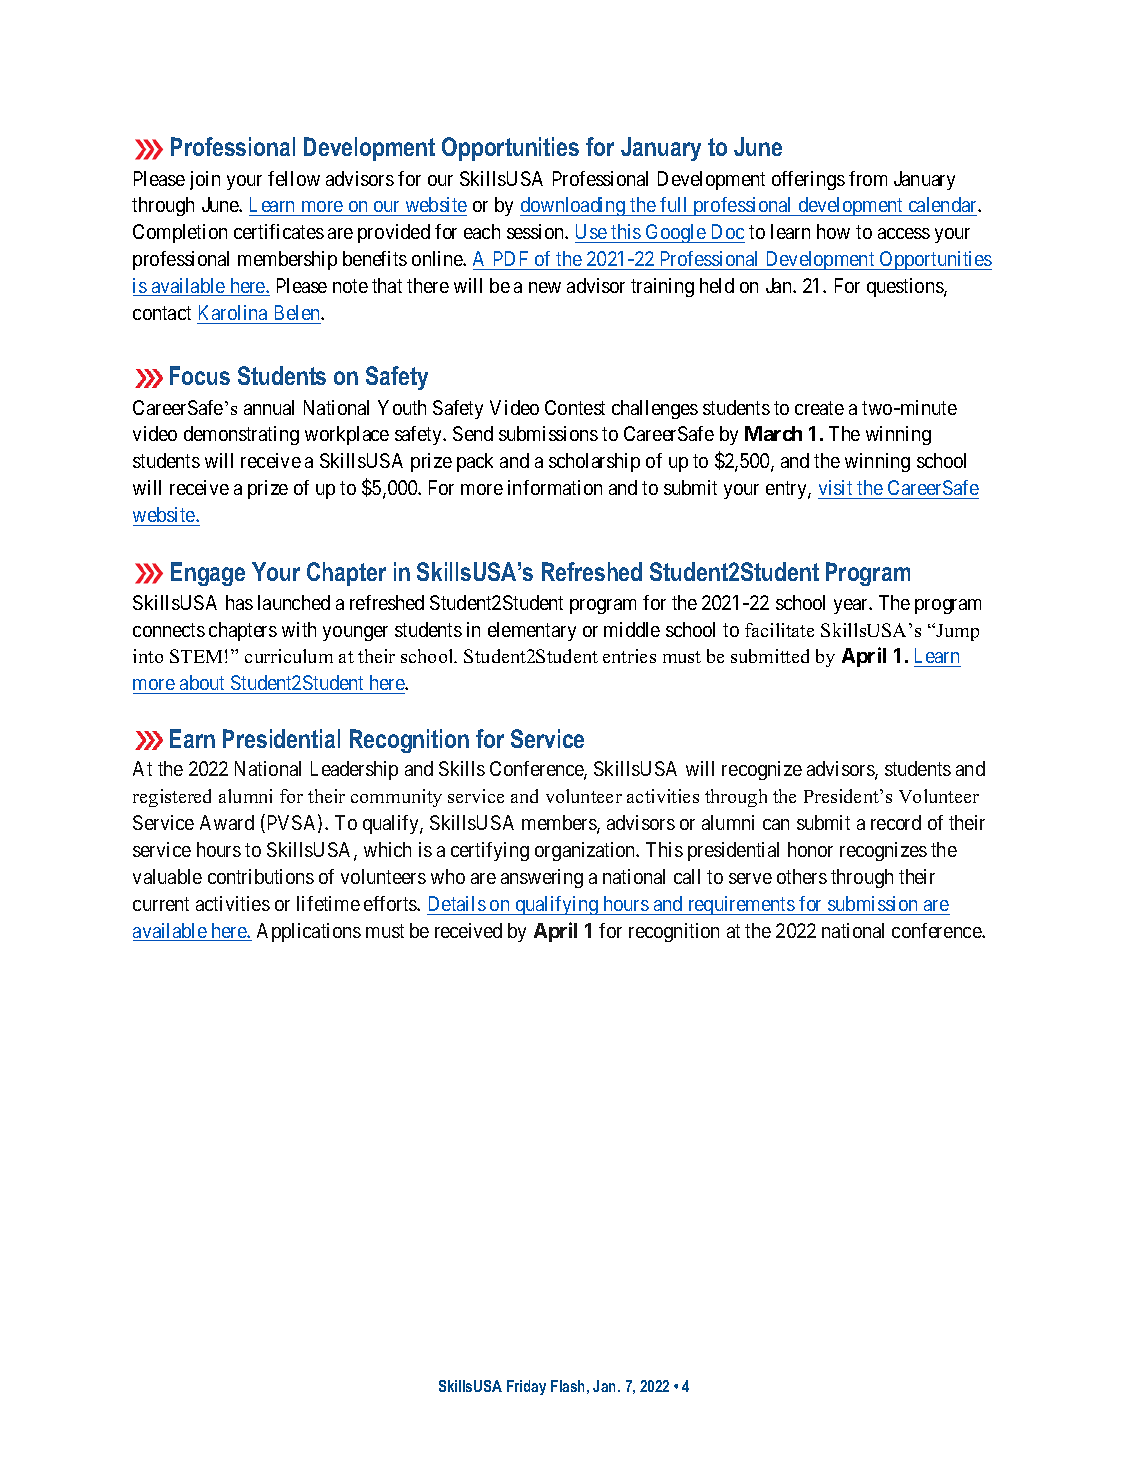  What do you see at coordinates (526, 1387) in the document?
I see `Friday` at bounding box center [526, 1387].
